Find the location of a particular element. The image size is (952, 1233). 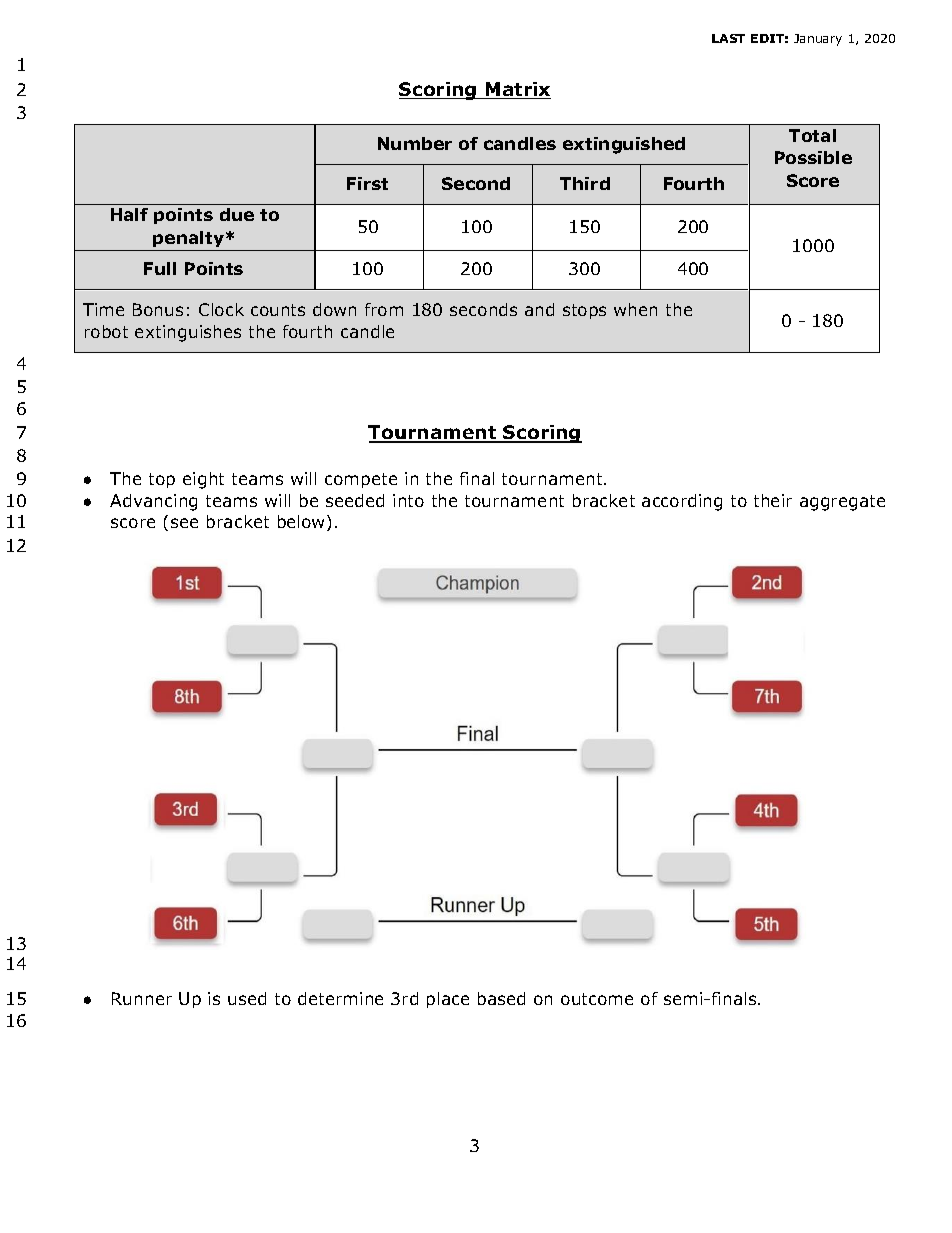

Matrix is located at coordinates (517, 90).
